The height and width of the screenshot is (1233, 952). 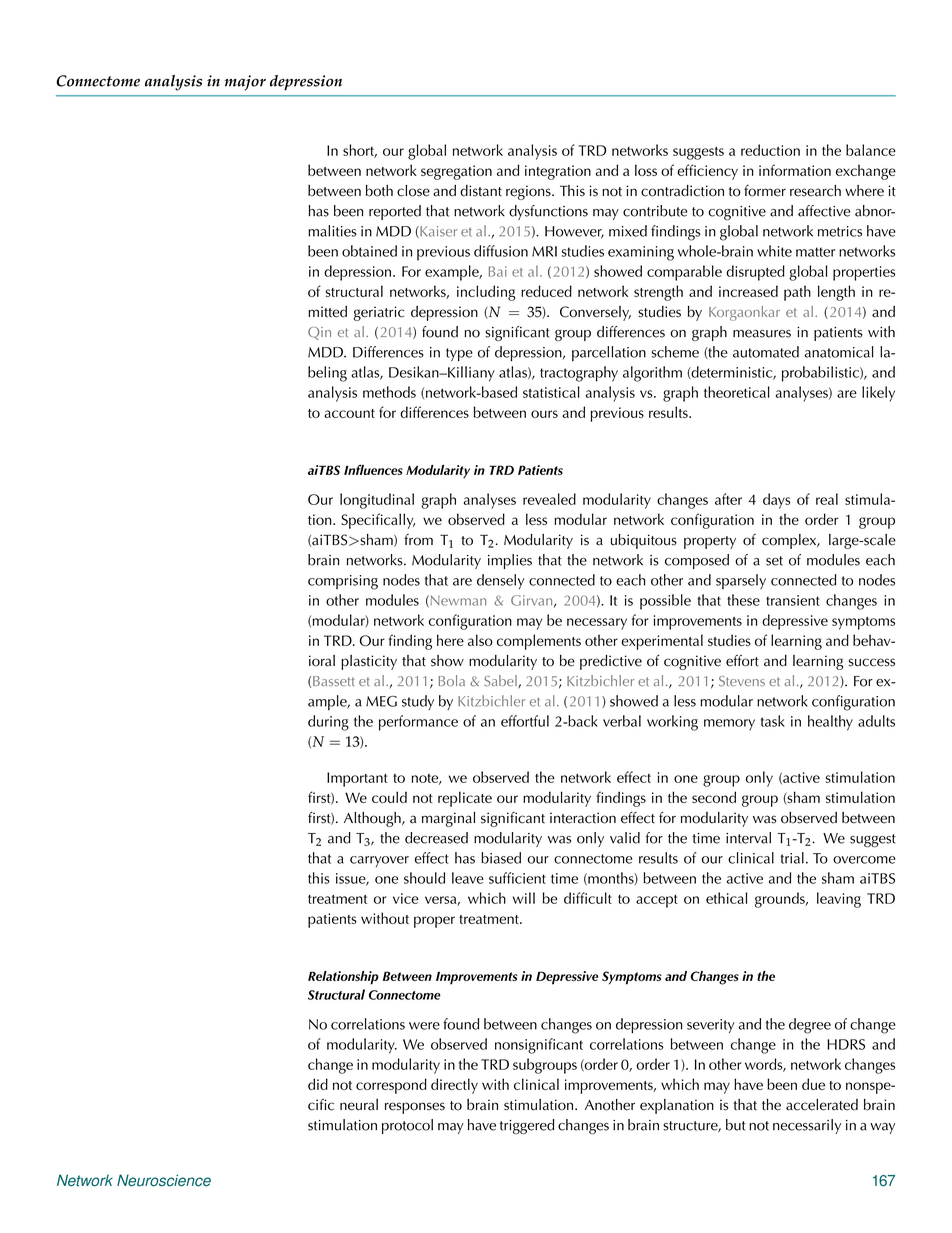 I want to click on regions, so click(x=529, y=192).
